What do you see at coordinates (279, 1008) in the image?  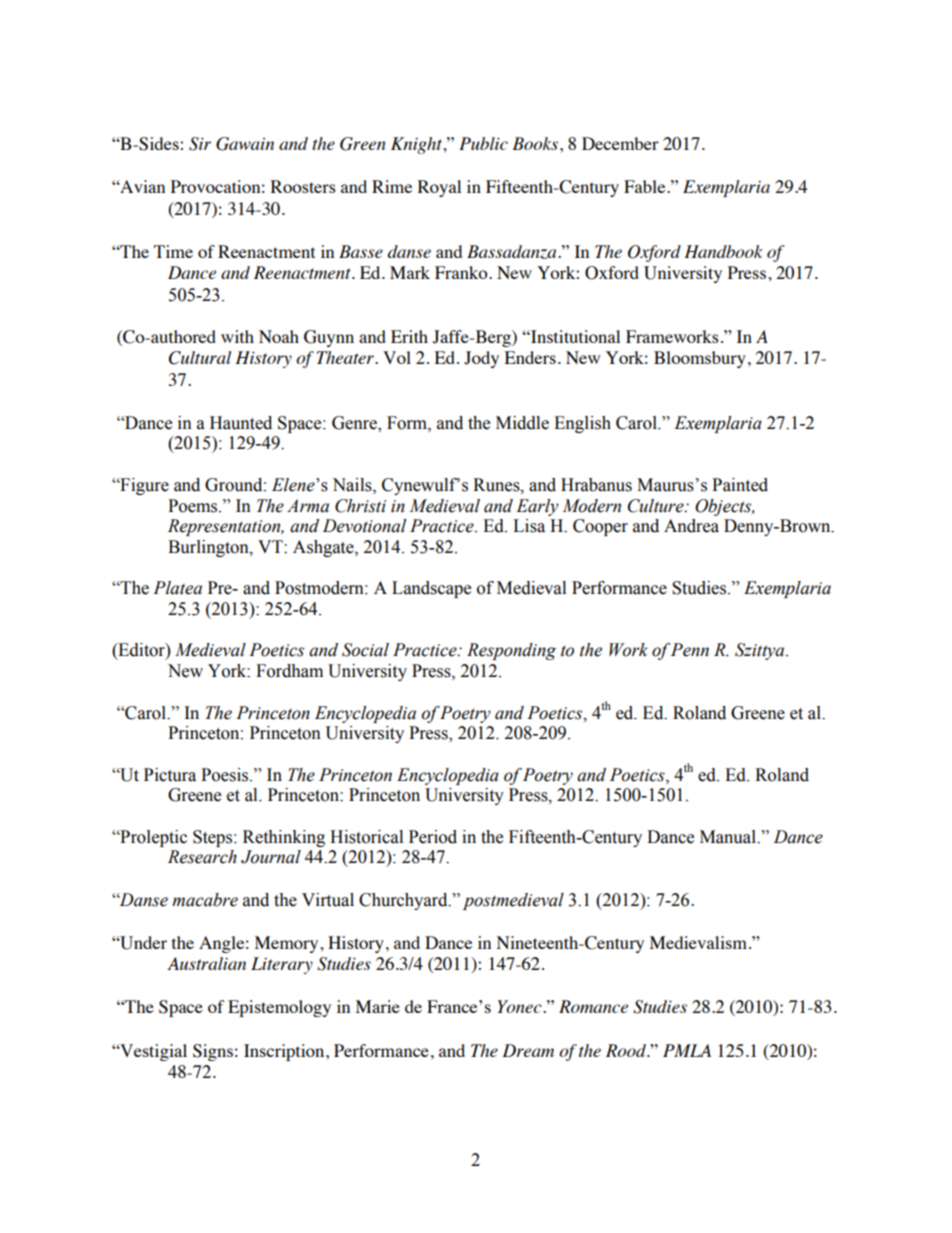 I see `Epistemology` at bounding box center [279, 1008].
